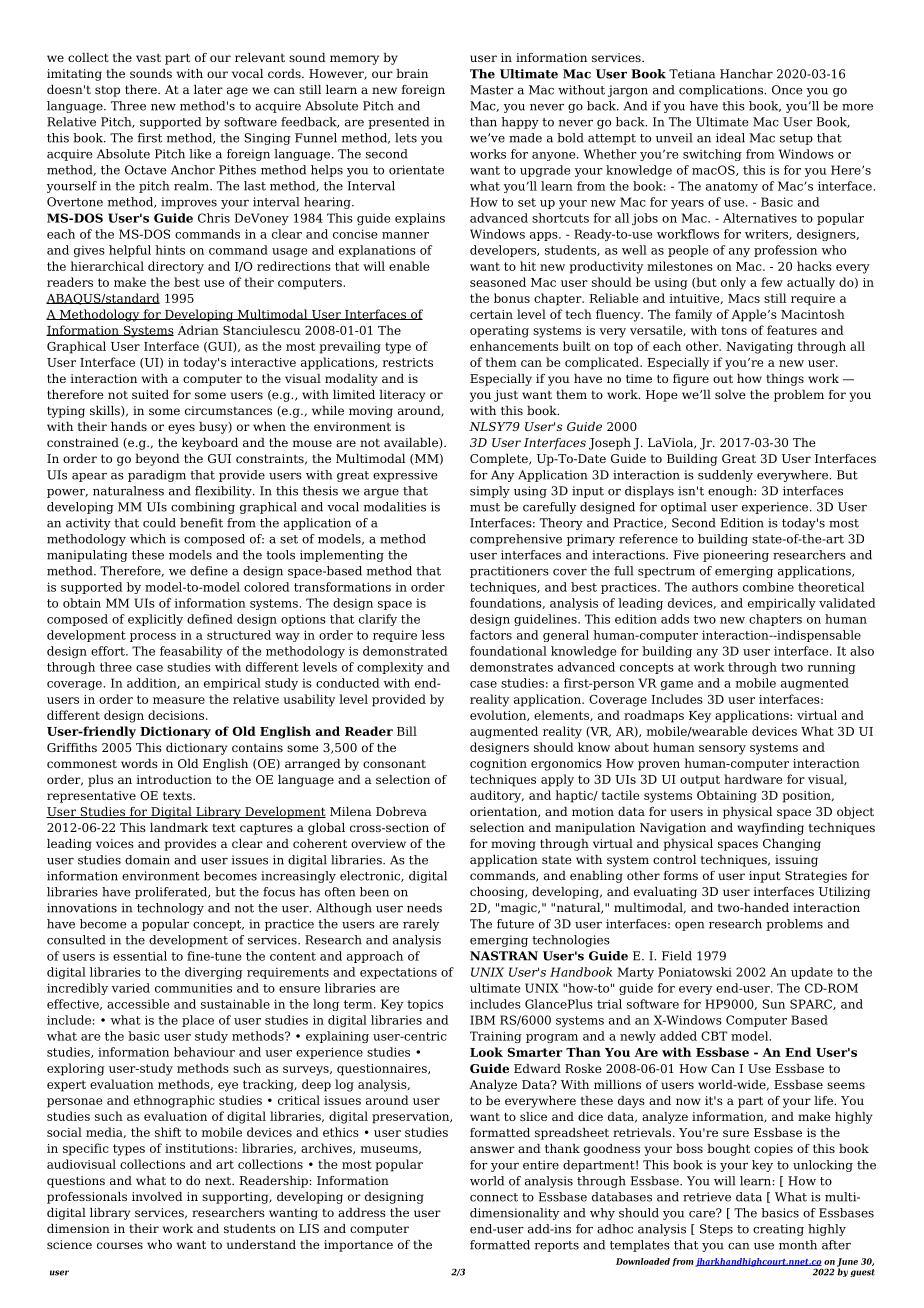  I want to click on complications, so click(722, 91).
